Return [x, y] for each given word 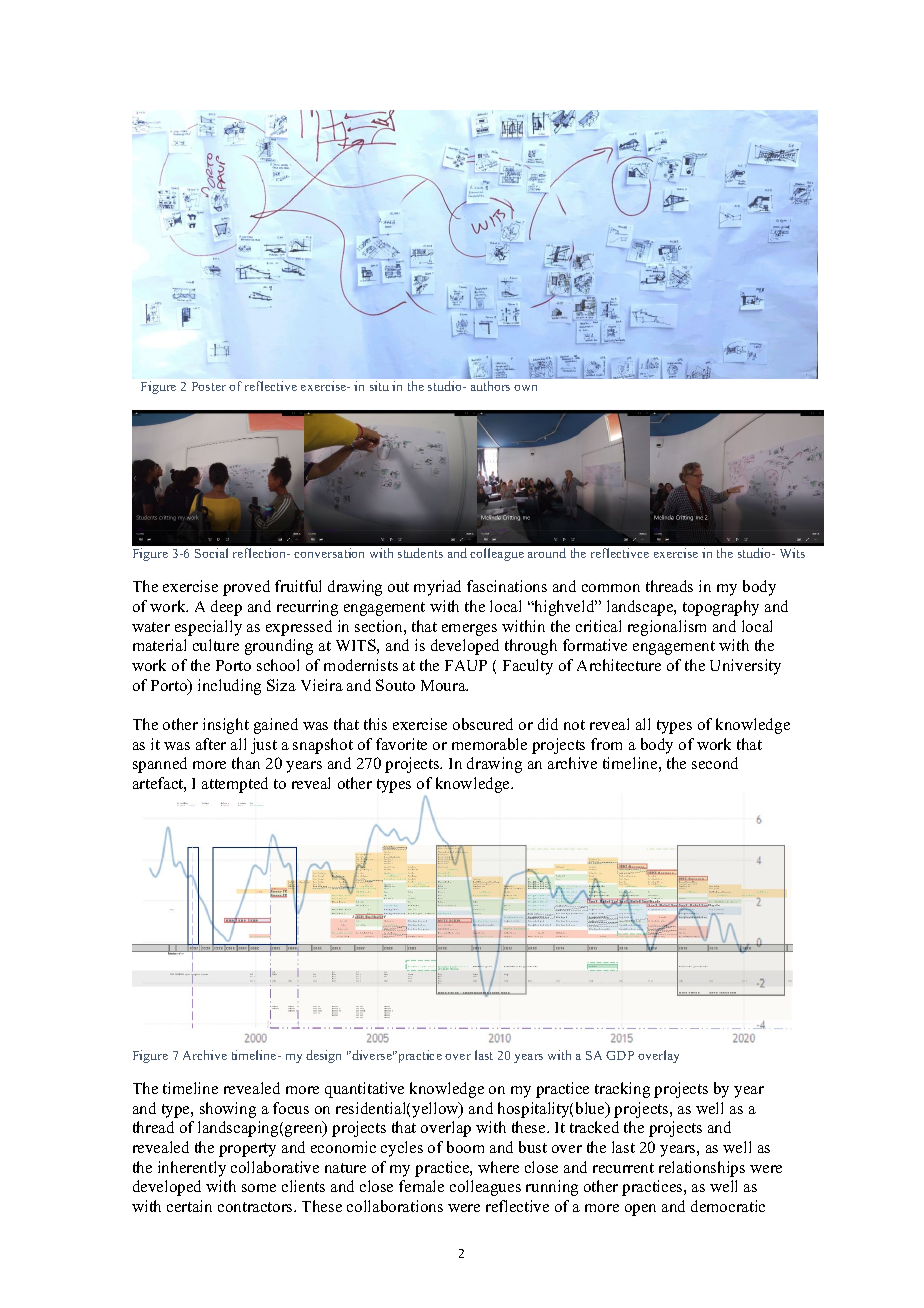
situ [379, 386]
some [259, 1188]
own [525, 388]
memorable [489, 744]
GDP [620, 1055]
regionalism [667, 628]
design [323, 1056]
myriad [437, 588]
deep [226, 608]
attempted [235, 785]
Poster [209, 386]
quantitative [364, 1090]
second [715, 763]
